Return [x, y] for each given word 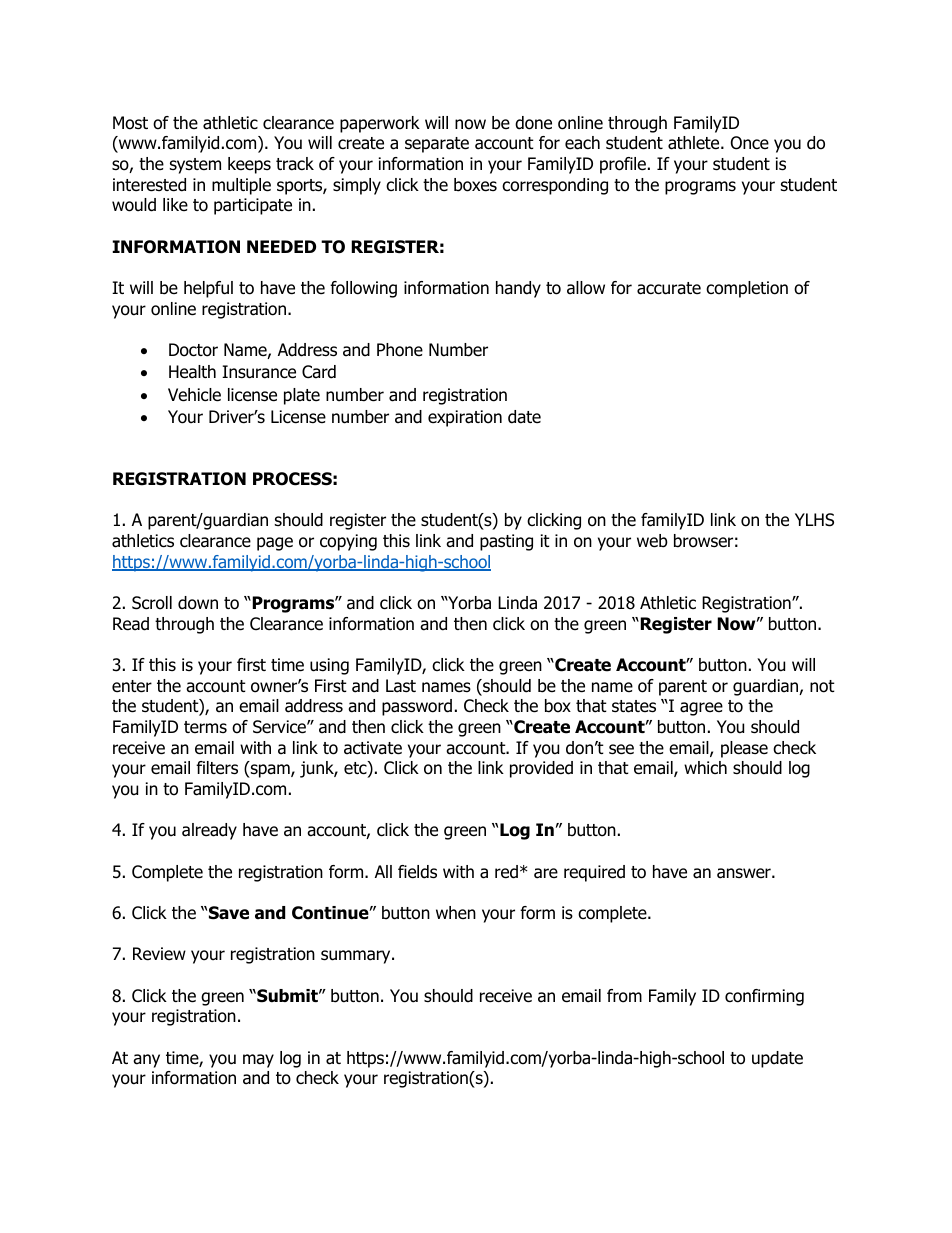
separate [437, 145]
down [198, 603]
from [624, 996]
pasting [506, 542]
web [652, 541]
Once [750, 143]
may [258, 1061]
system [195, 166]
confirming [764, 997]
